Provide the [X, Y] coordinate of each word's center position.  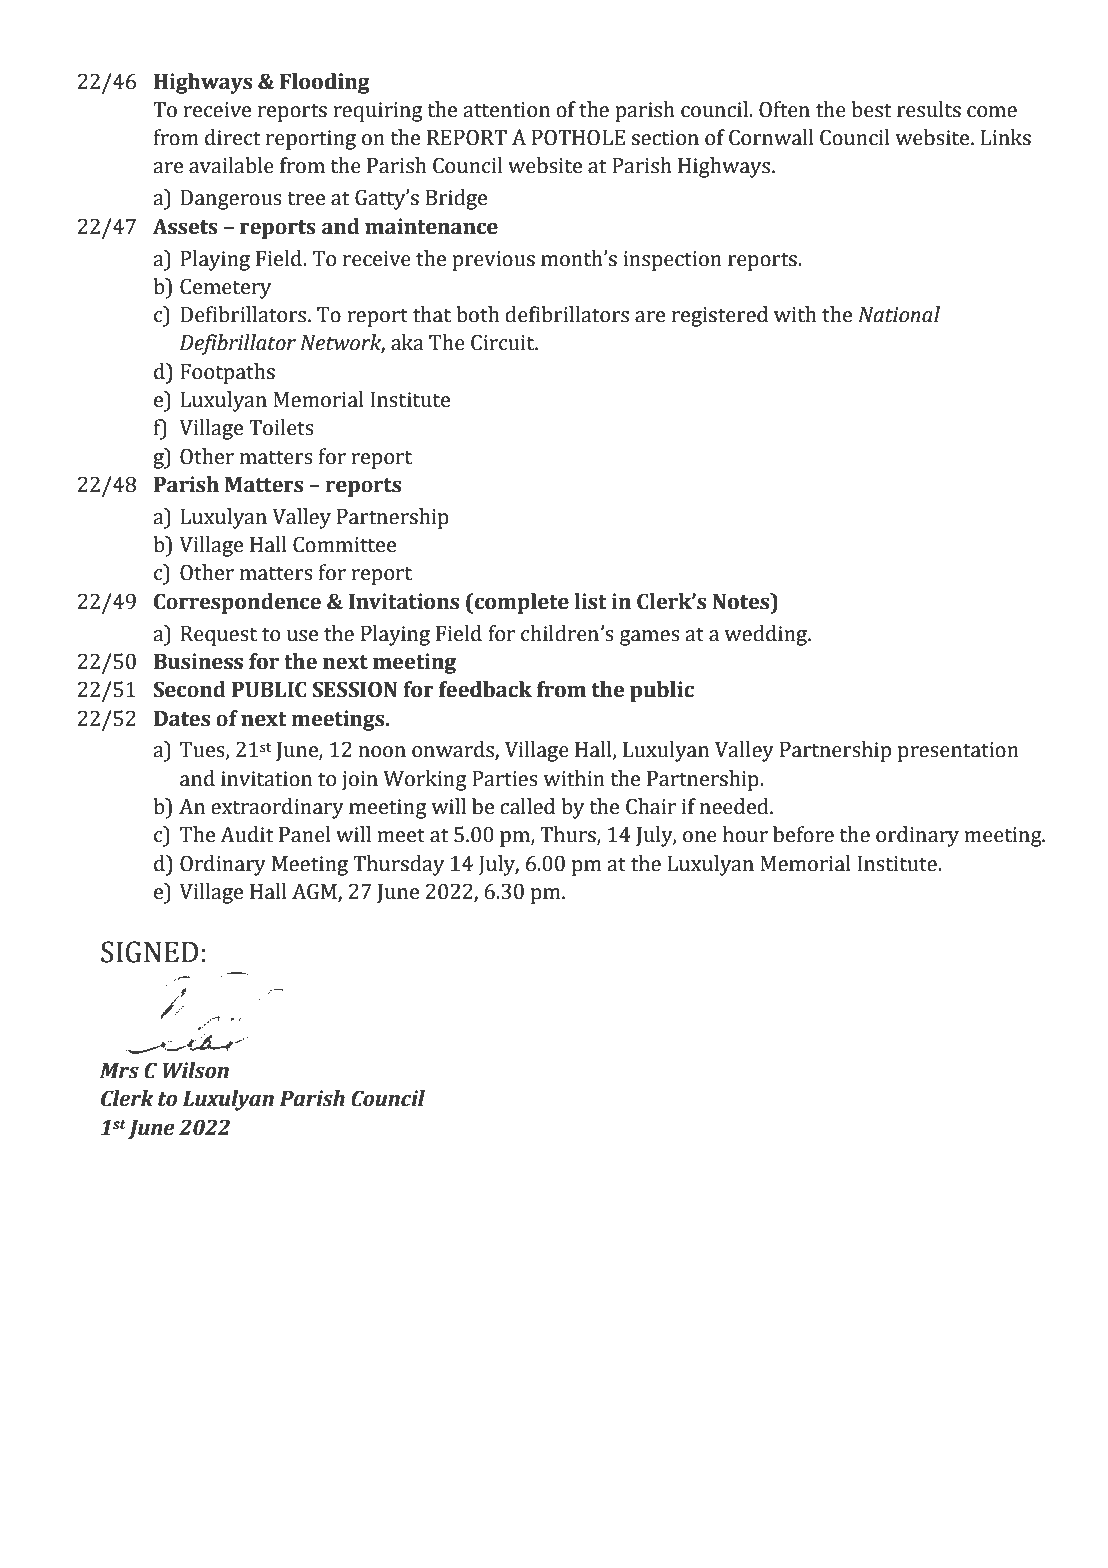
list [590, 601]
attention [506, 110]
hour [745, 834]
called [527, 806]
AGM [315, 892]
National [899, 314]
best [871, 109]
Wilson [196, 1070]
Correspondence [237, 603]
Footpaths [227, 373]
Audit [246, 834]
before [803, 834]
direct [232, 137]
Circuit [504, 342]
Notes [742, 601]
